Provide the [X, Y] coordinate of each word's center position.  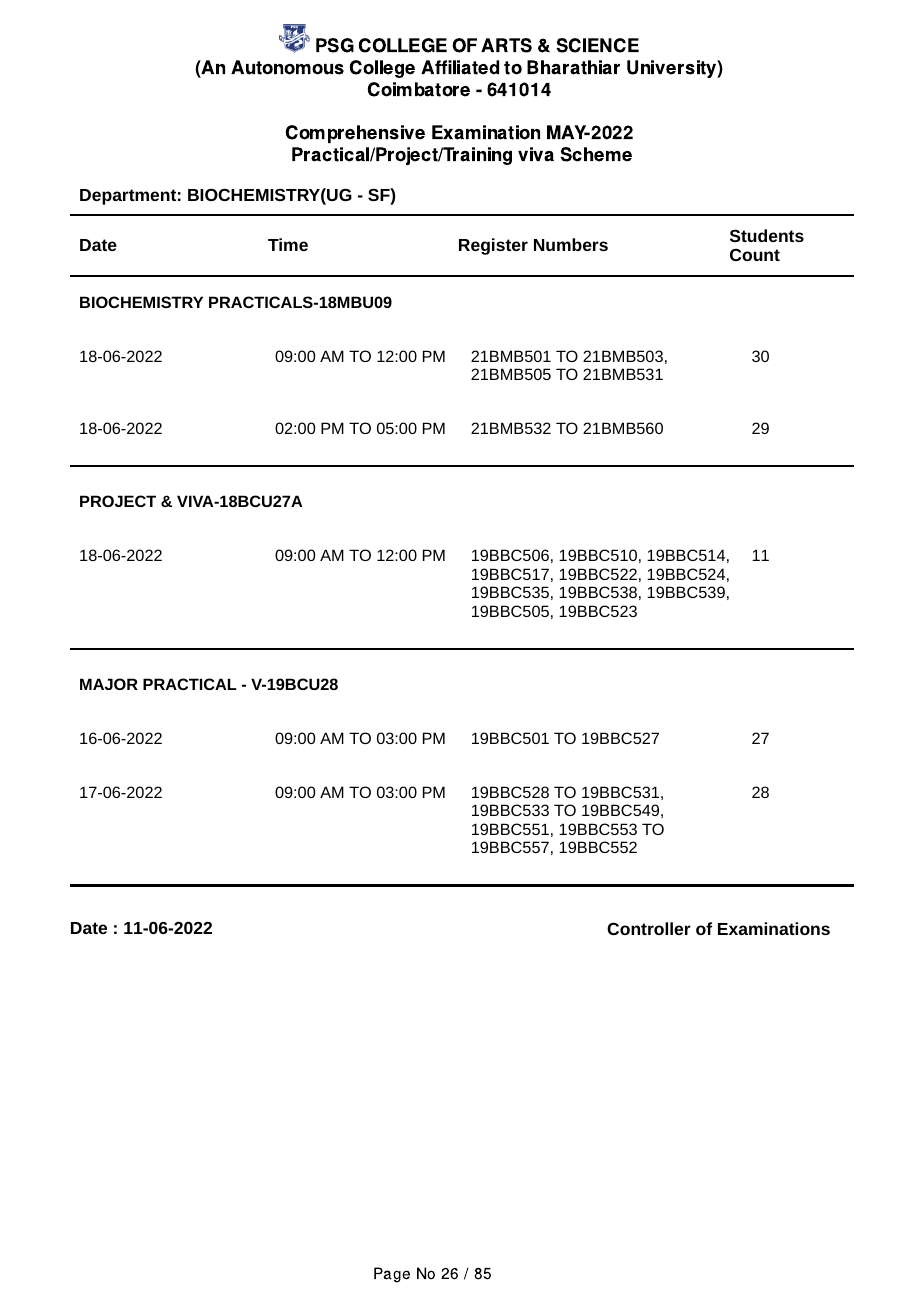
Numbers [571, 244]
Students [767, 235]
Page [392, 1275]
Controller [649, 928]
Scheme [596, 154]
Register [493, 246]
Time [288, 244]
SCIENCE [597, 45]
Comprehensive [355, 134]
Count [755, 255]
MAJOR [109, 684]
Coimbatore [419, 89]
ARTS [506, 45]
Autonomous [287, 67]
